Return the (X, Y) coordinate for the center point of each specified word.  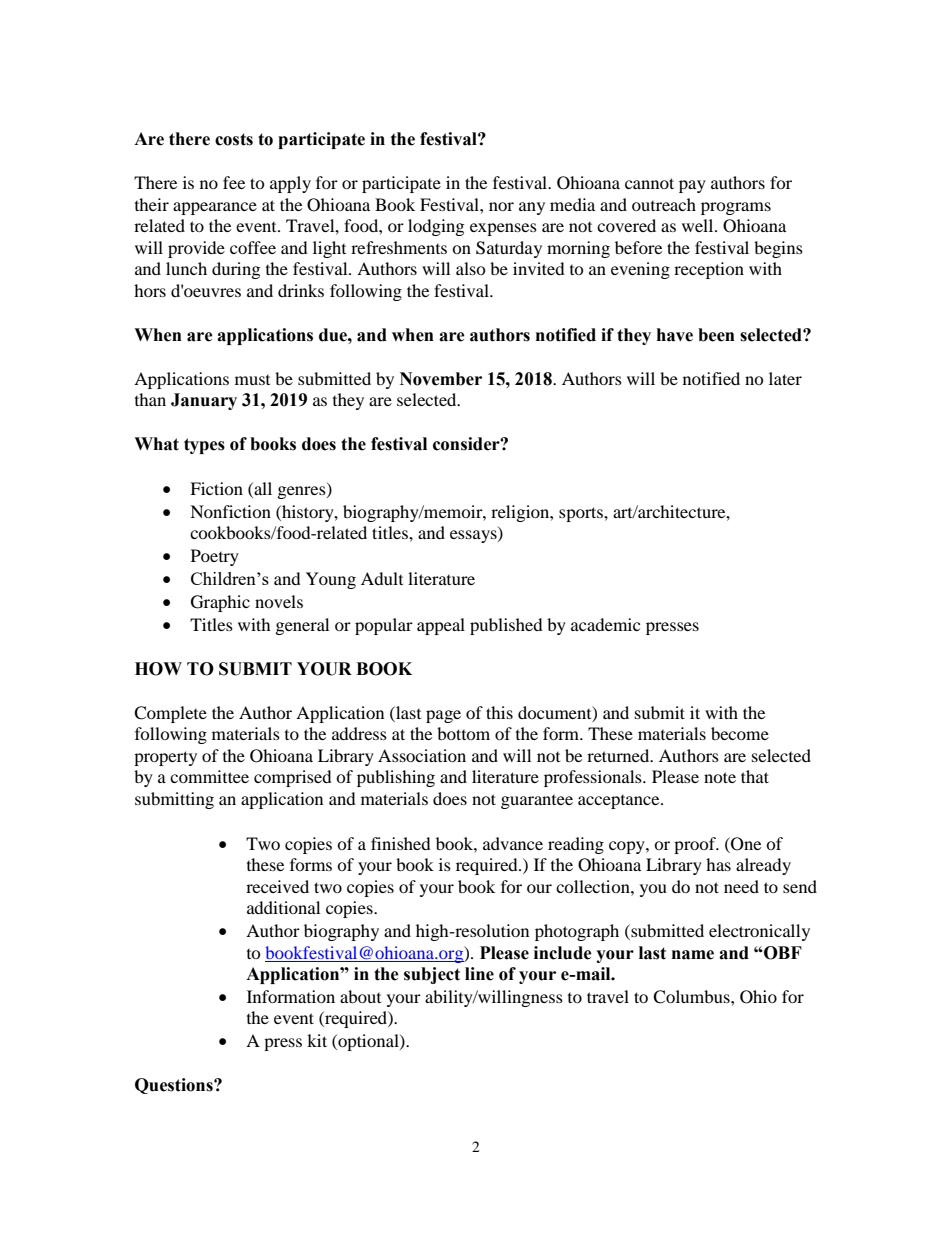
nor (501, 206)
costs (234, 139)
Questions (175, 1086)
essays (474, 536)
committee (209, 776)
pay (692, 186)
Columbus (692, 997)
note (720, 777)
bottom (463, 733)
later (785, 378)
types (204, 446)
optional (368, 1042)
